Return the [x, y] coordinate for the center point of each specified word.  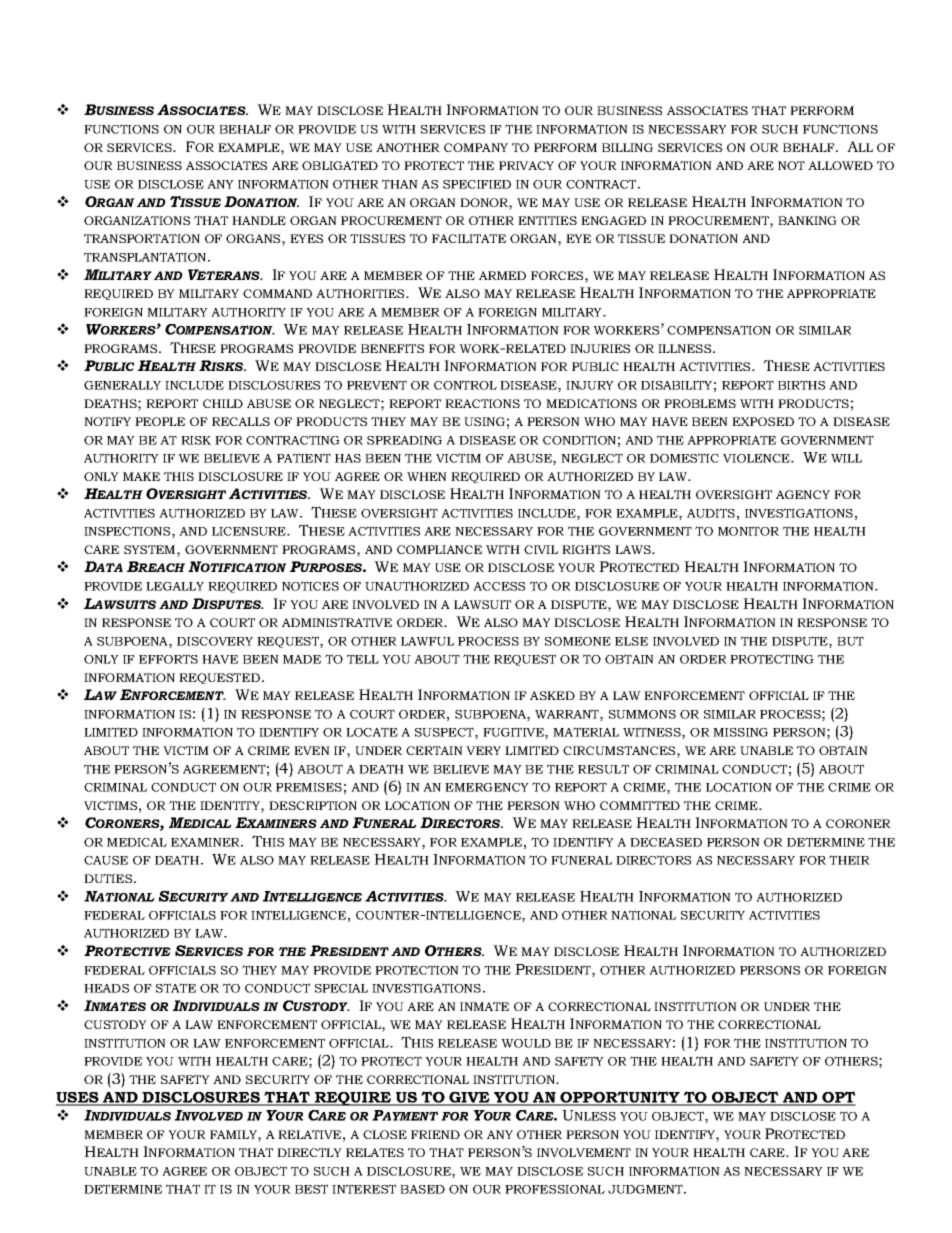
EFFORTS [168, 659]
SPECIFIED [477, 184]
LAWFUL [427, 641]
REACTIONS [482, 403]
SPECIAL [341, 988]
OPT [838, 1098]
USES [78, 1098]
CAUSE [106, 860]
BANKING [807, 220]
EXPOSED [763, 421]
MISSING [740, 732]
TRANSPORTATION [142, 238]
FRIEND [435, 1134]
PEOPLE [160, 421]
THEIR [849, 860]
